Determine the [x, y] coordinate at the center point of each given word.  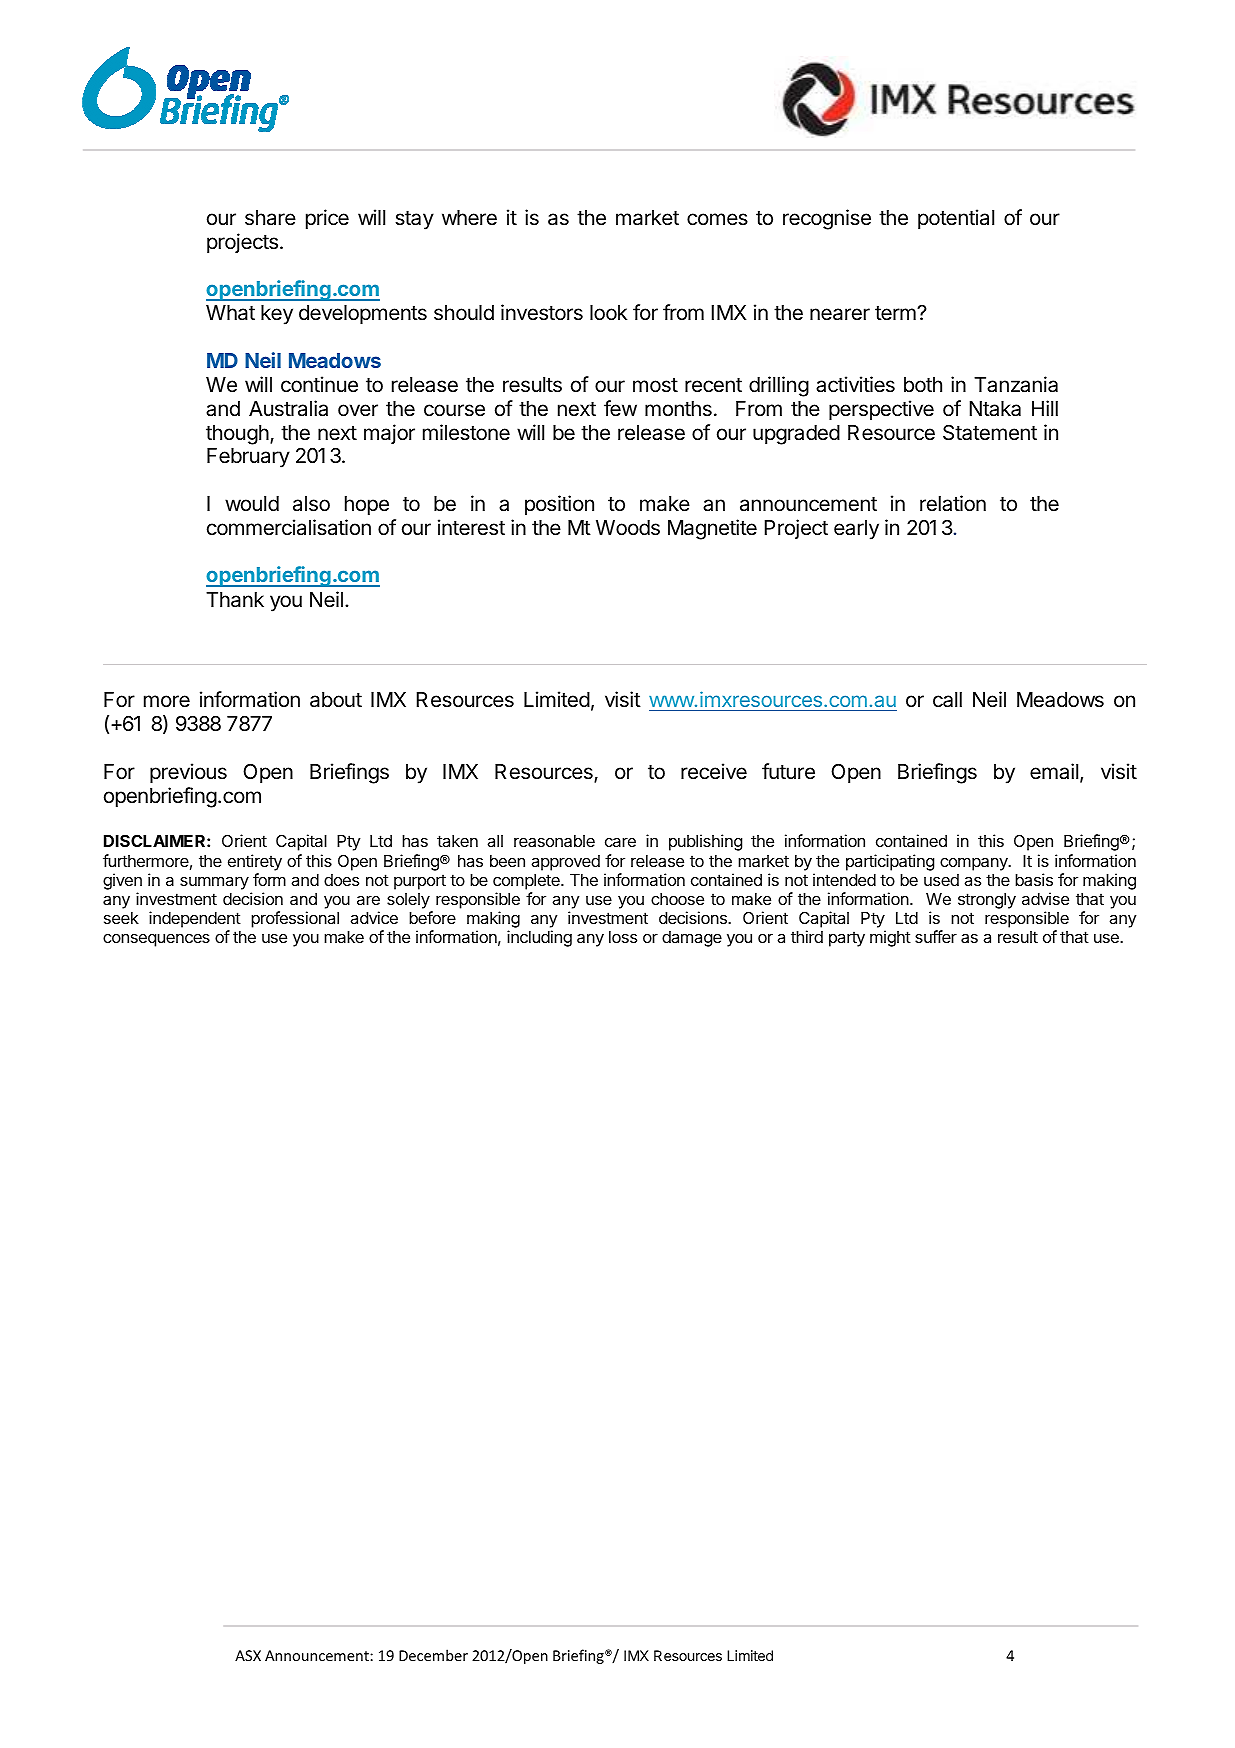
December [433, 1655]
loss [623, 937]
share [270, 218]
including [539, 938]
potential [956, 219]
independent [195, 919]
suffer [936, 936]
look [608, 313]
